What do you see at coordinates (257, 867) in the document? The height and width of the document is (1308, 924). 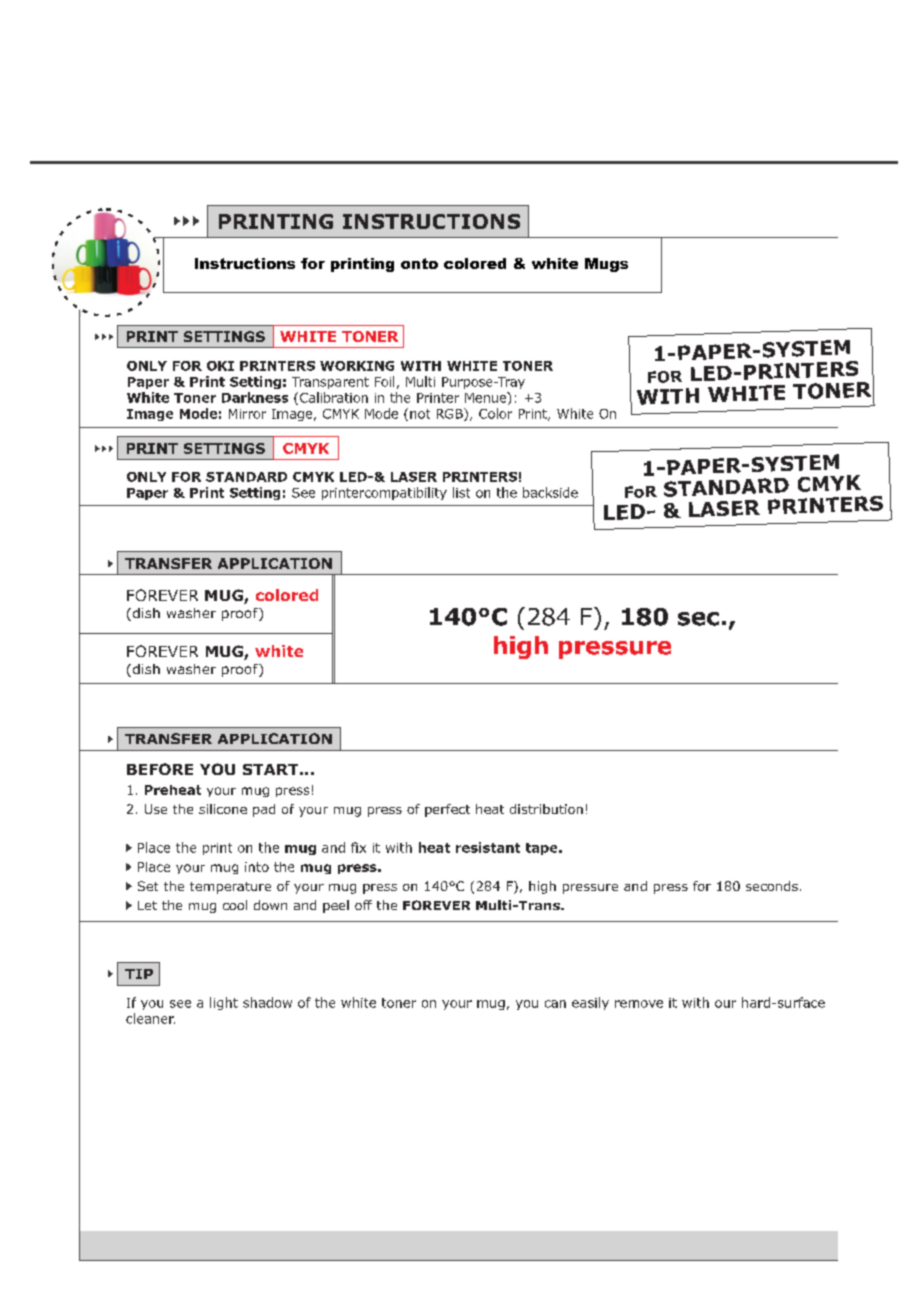 I see `into` at bounding box center [257, 867].
